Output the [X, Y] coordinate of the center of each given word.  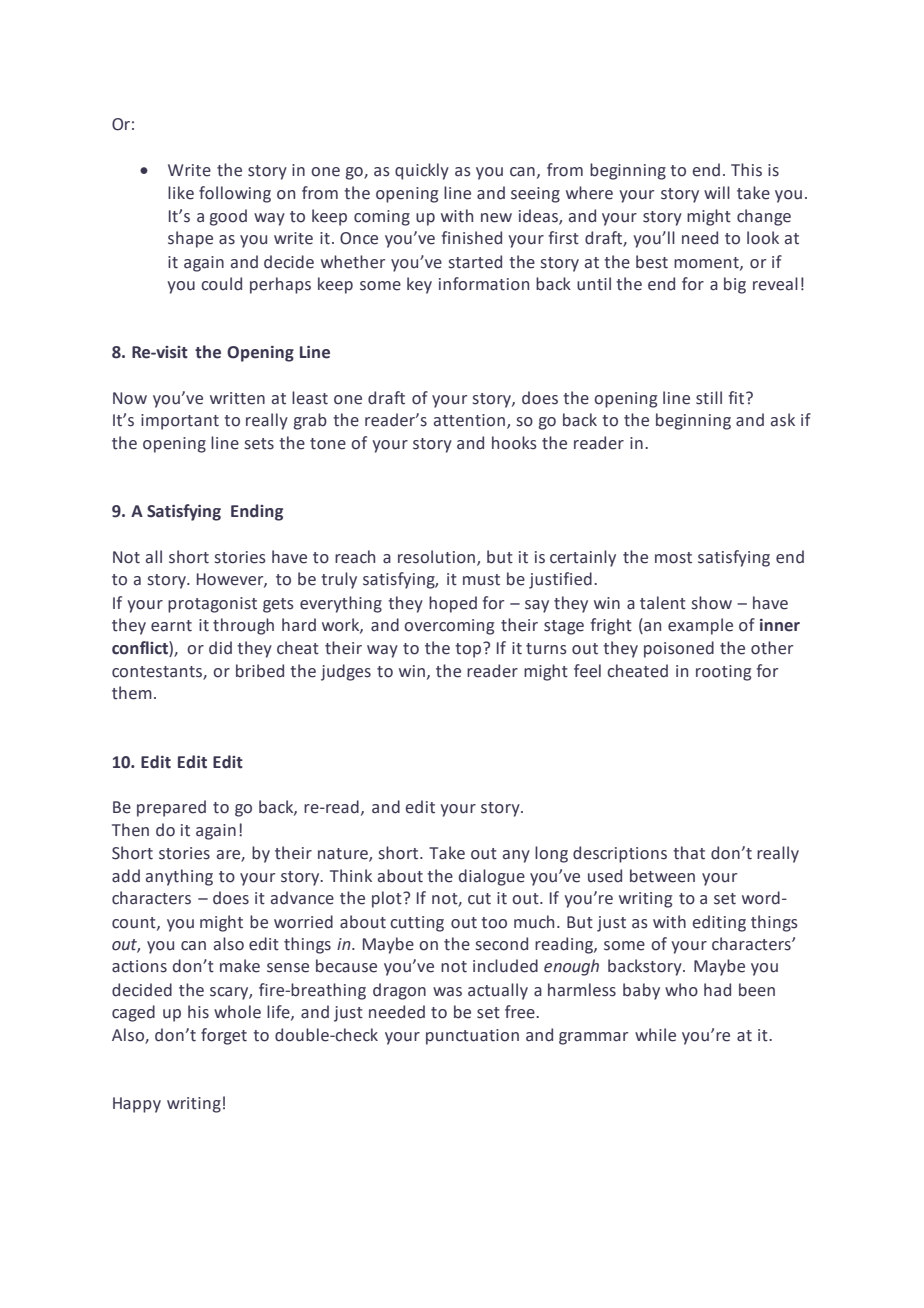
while [655, 1035]
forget [224, 1036]
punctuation [472, 1037]
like [181, 193]
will [717, 192]
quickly [422, 171]
